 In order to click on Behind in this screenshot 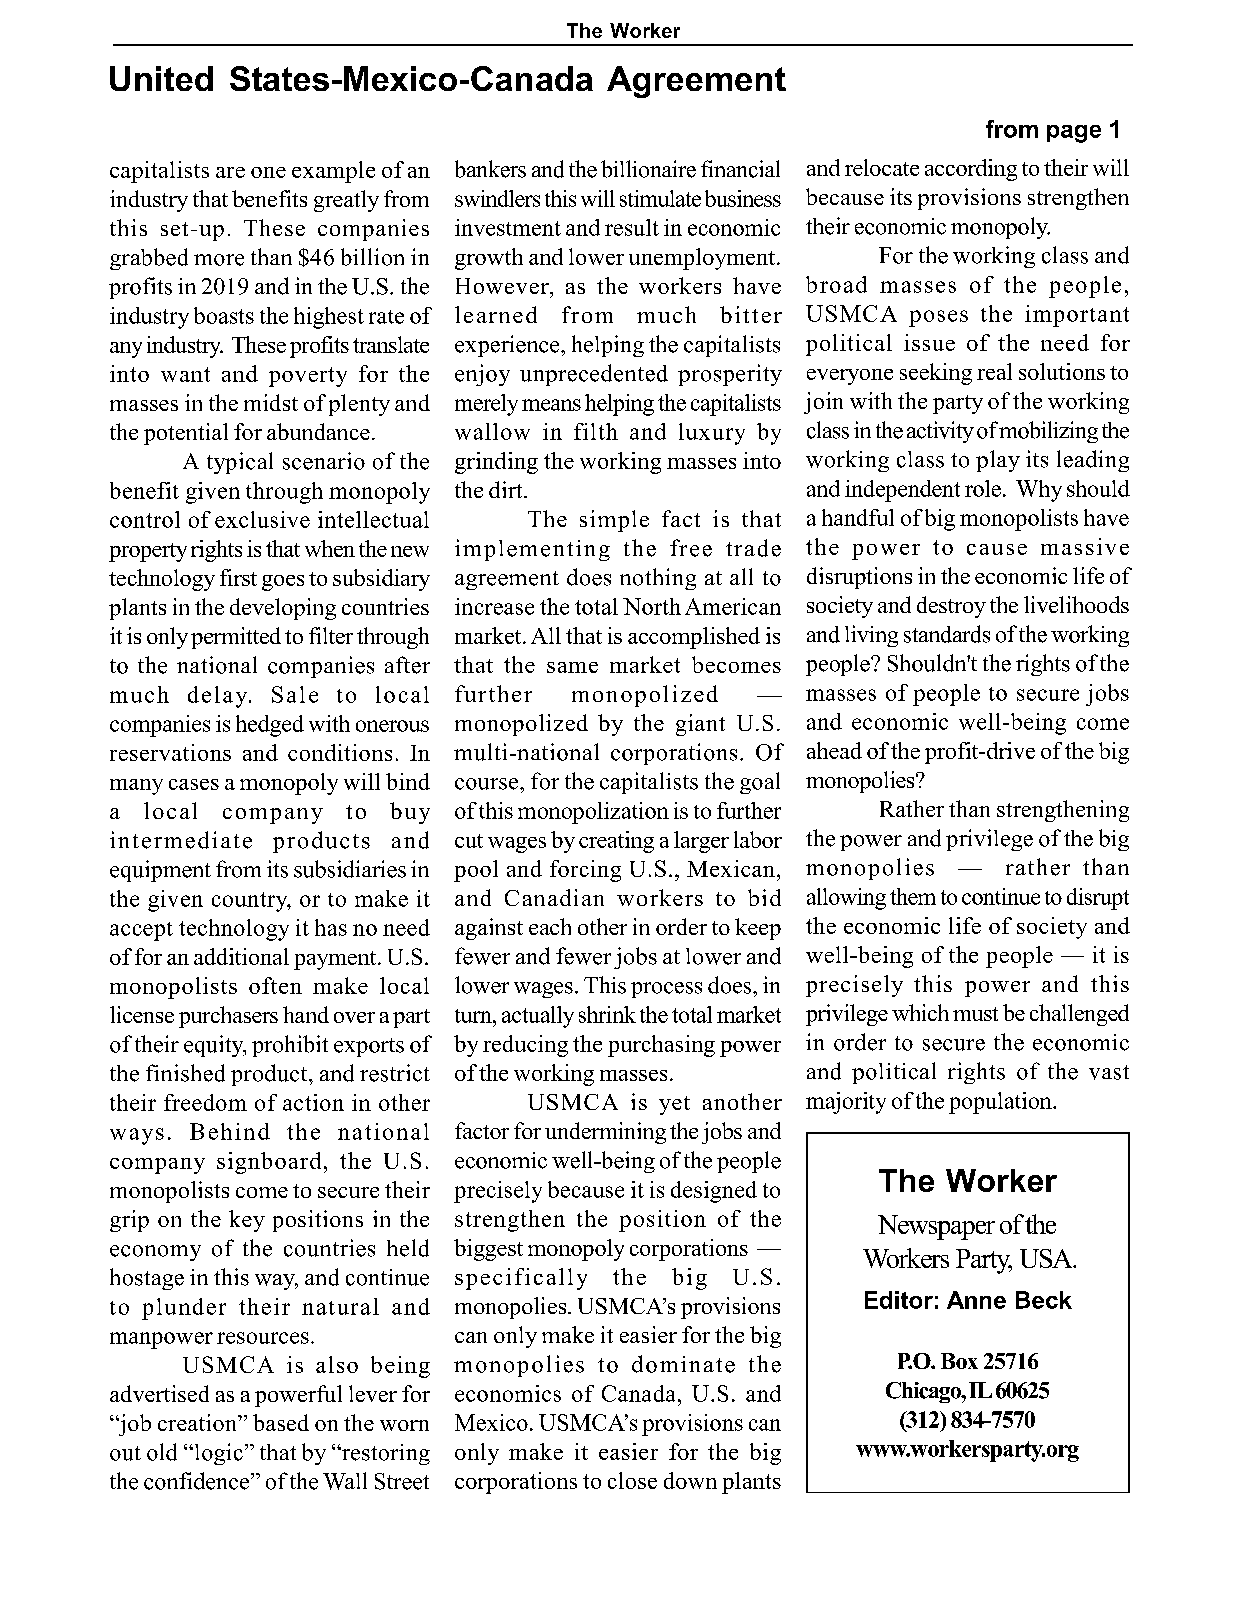, I will do `click(230, 1131)`.
